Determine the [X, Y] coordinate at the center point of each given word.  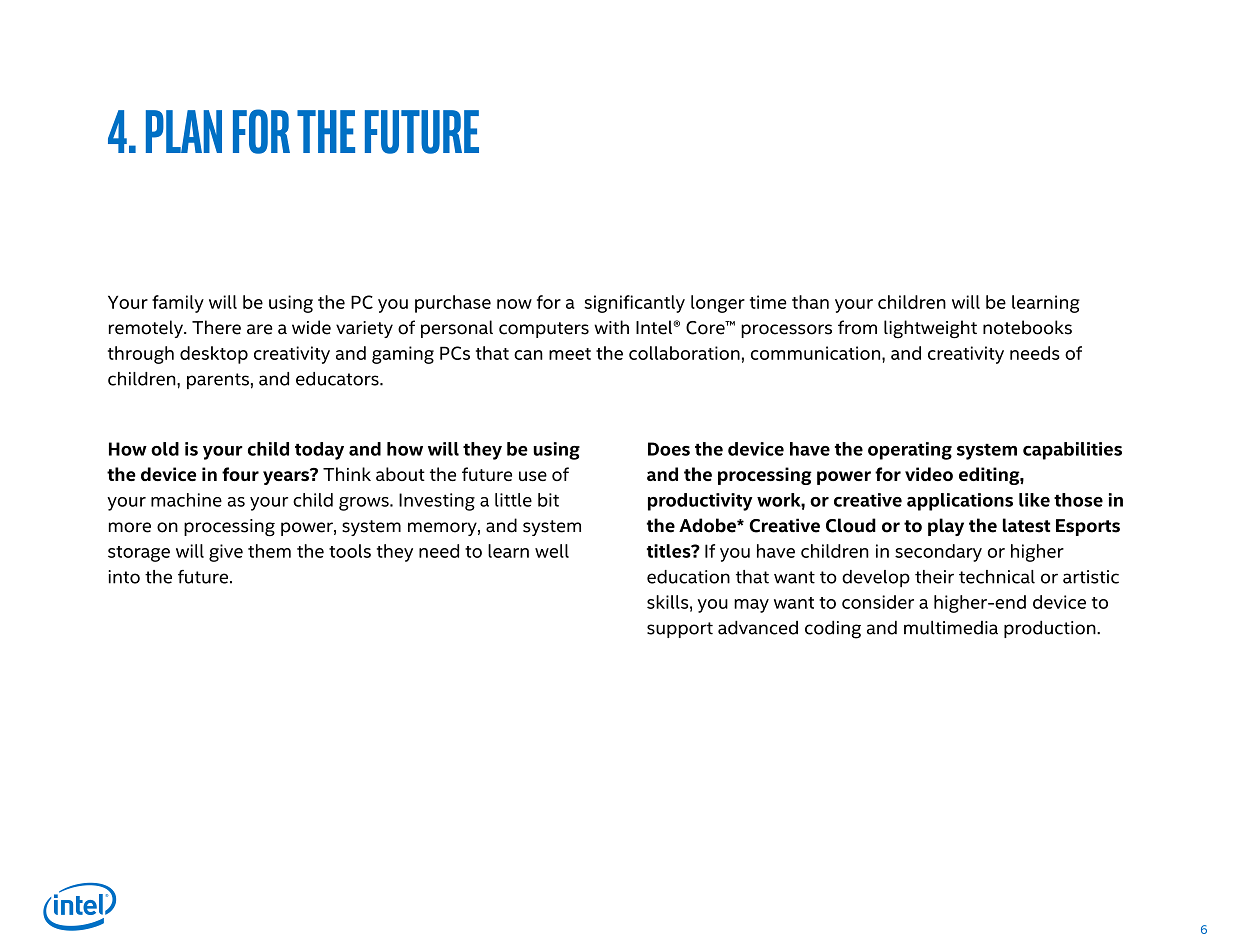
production [1051, 629]
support [680, 630]
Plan [184, 131]
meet [570, 354]
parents [218, 381]
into [124, 577]
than [810, 302]
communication [817, 353]
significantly [634, 304]
